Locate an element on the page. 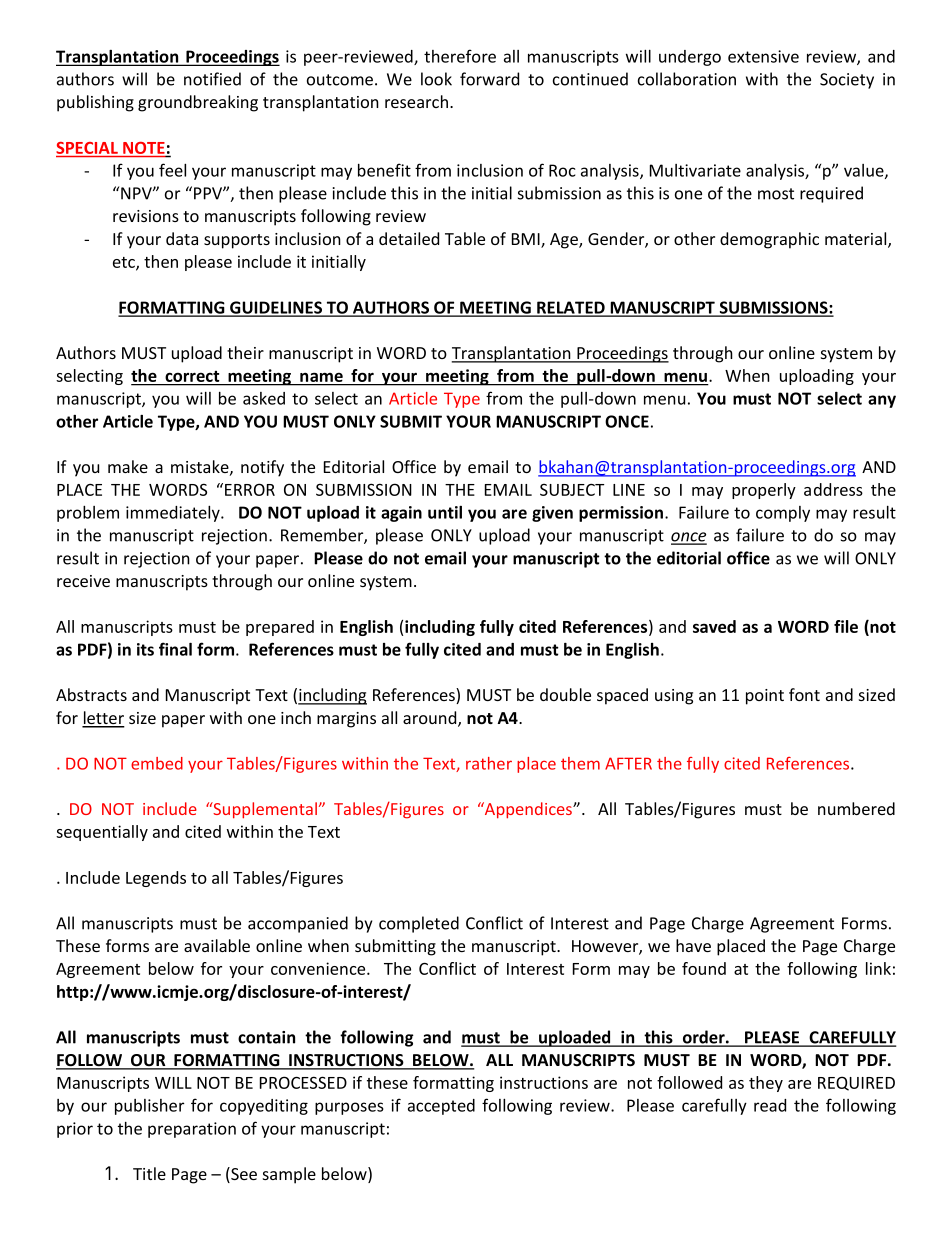 The height and width of the document is (1233, 952). extensive is located at coordinates (763, 56).
